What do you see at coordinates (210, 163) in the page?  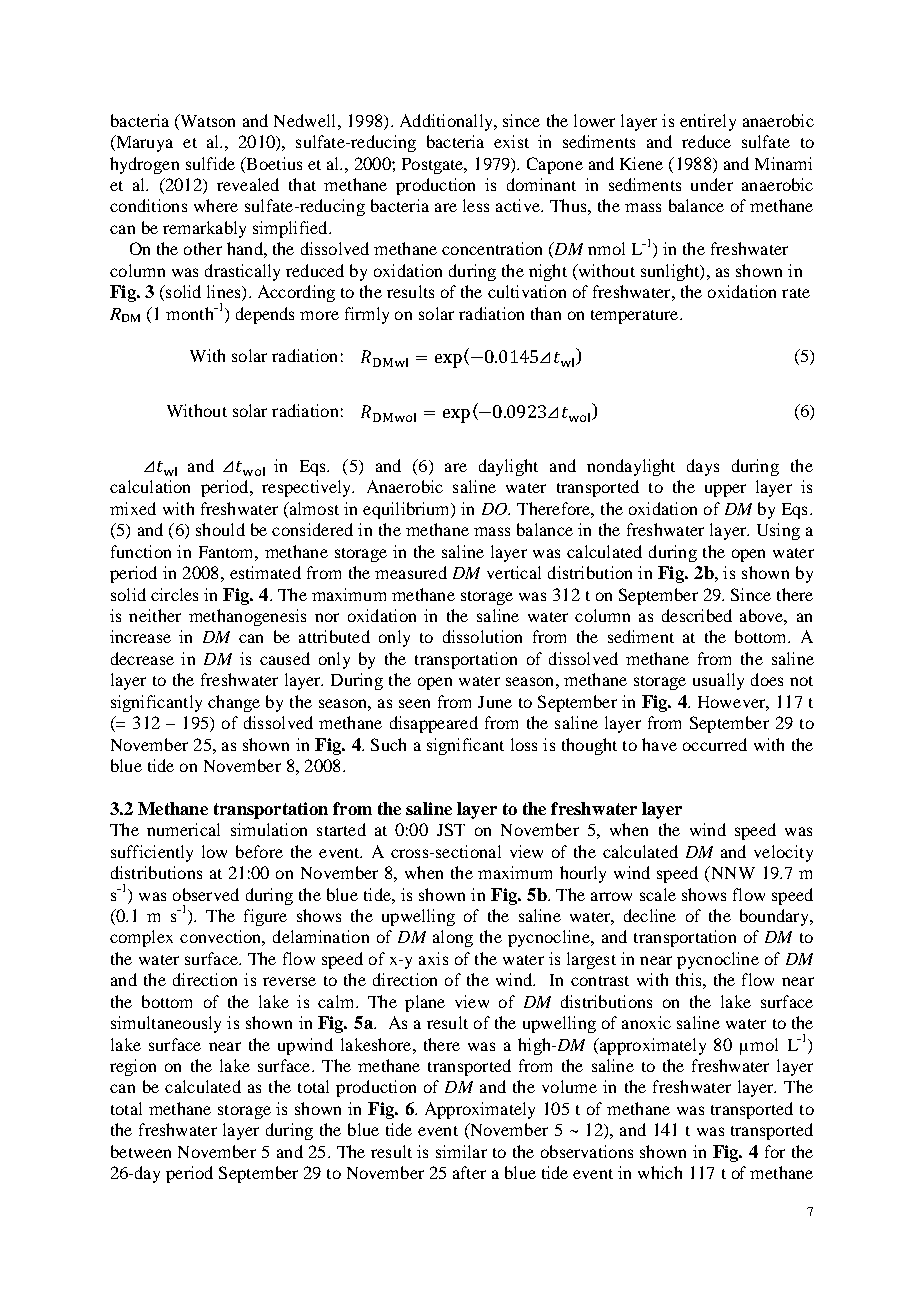 I see `sulfide` at bounding box center [210, 163].
